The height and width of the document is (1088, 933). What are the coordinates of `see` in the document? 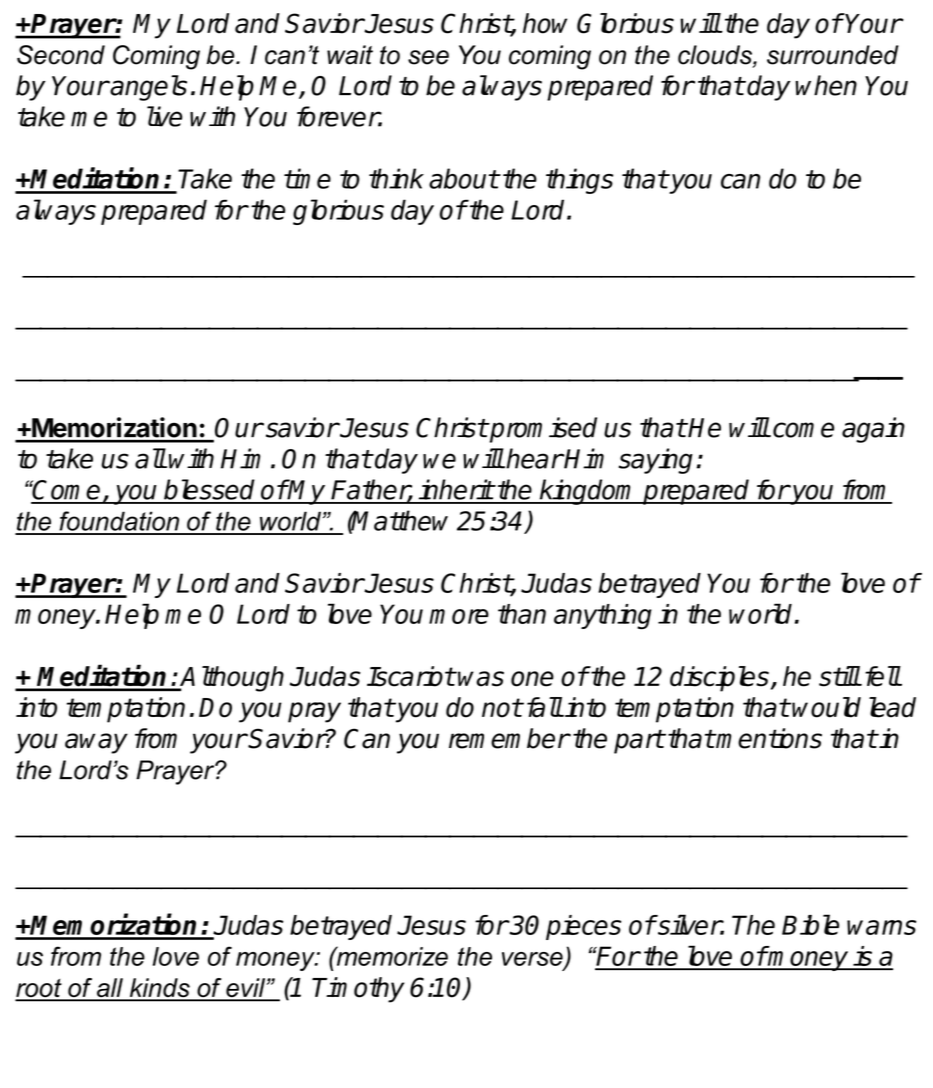 It's located at (428, 57).
